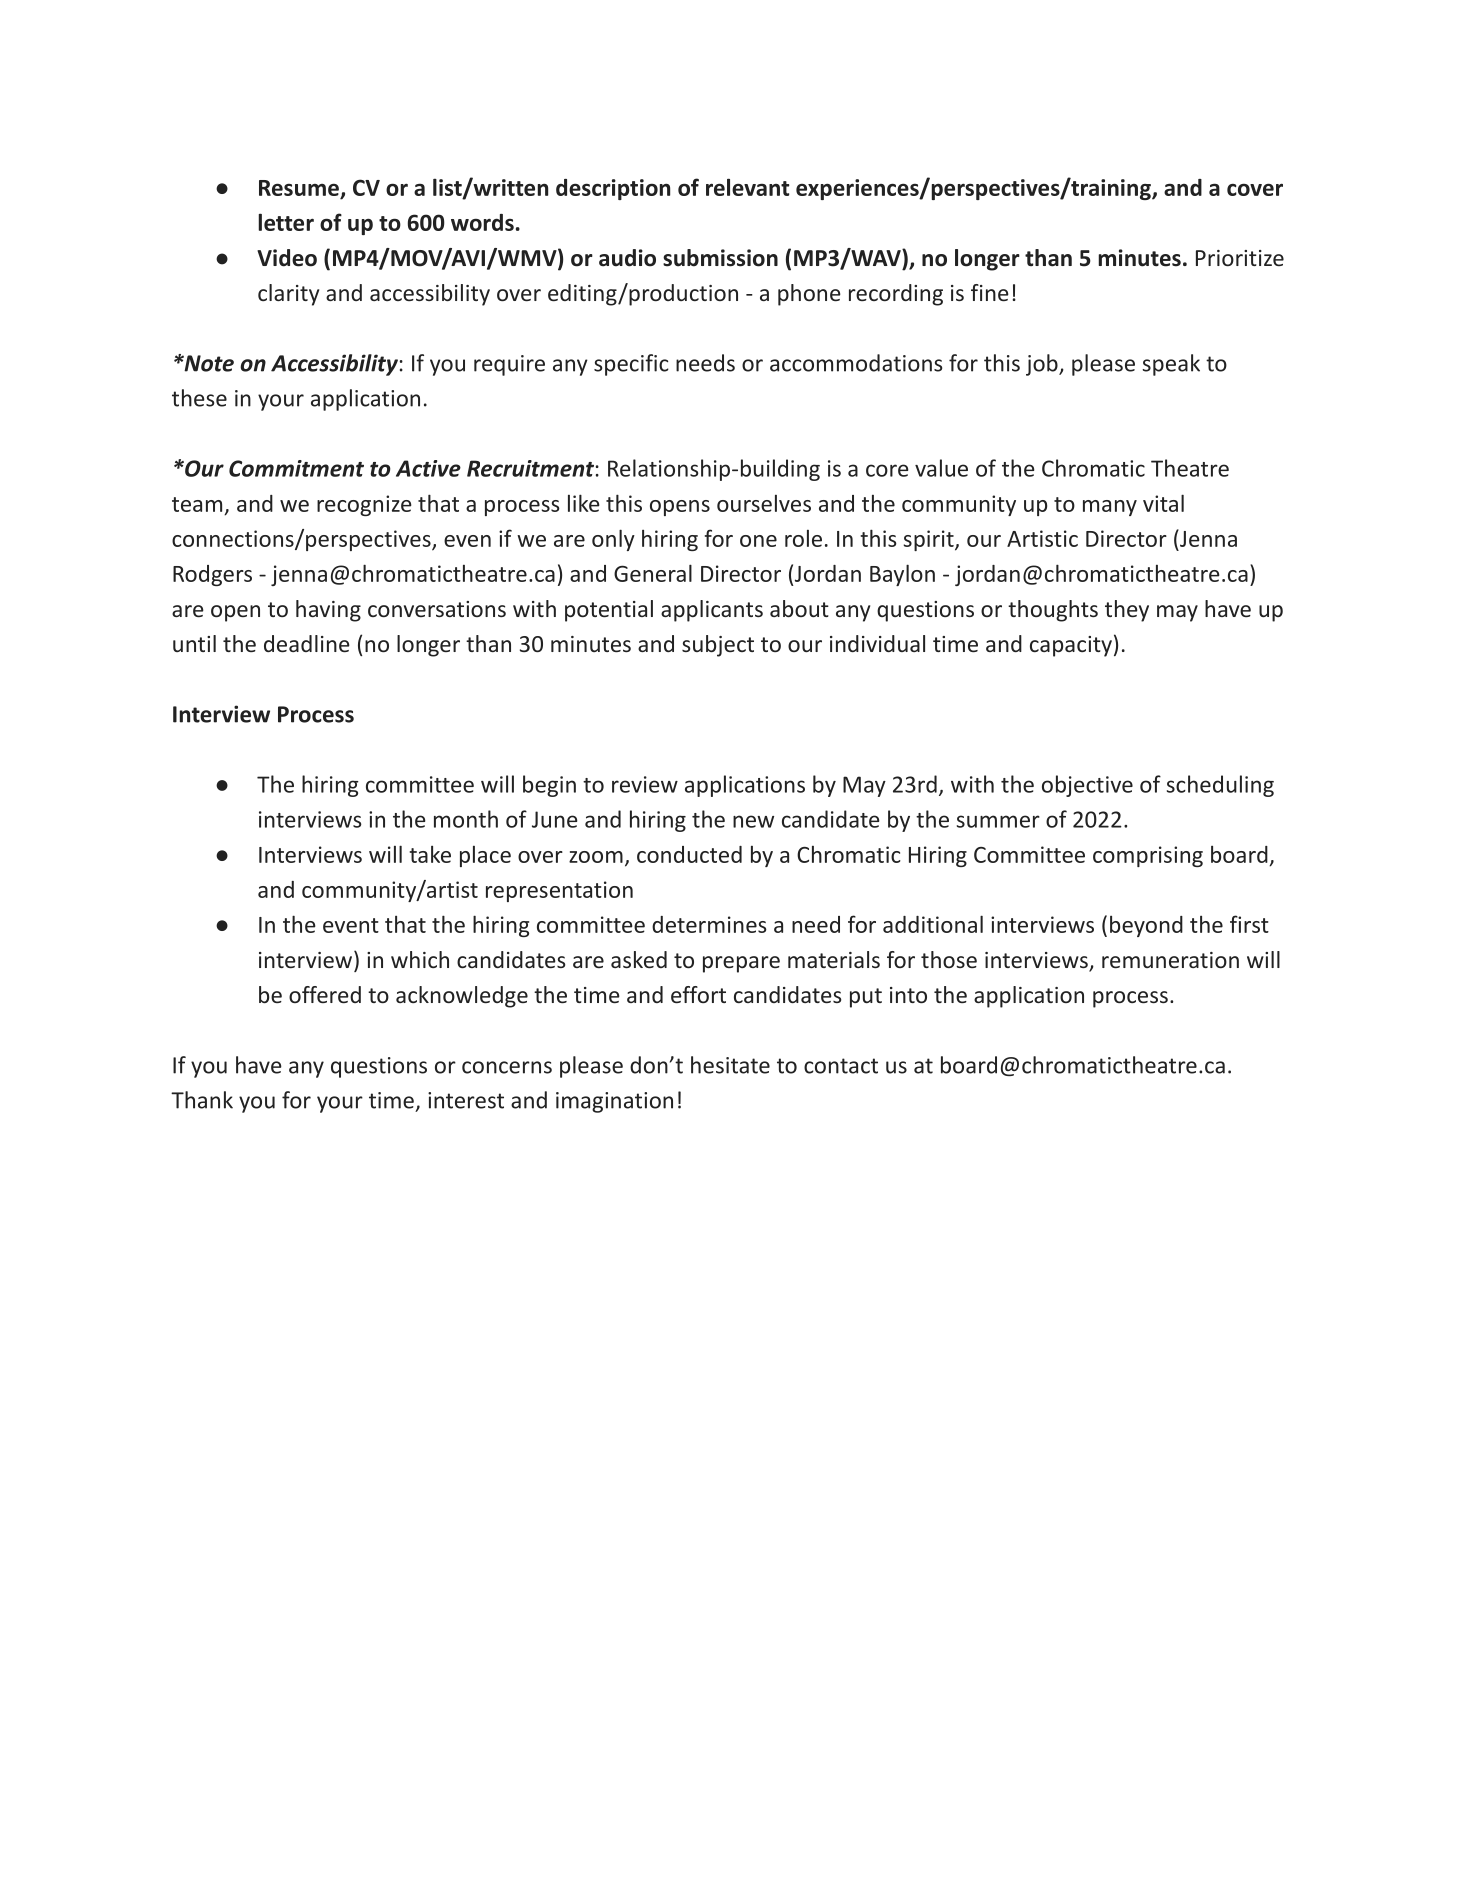 This screenshot has width=1458, height=1886. Describe the element at coordinates (466, 1100) in the screenshot. I see `interest` at that location.
